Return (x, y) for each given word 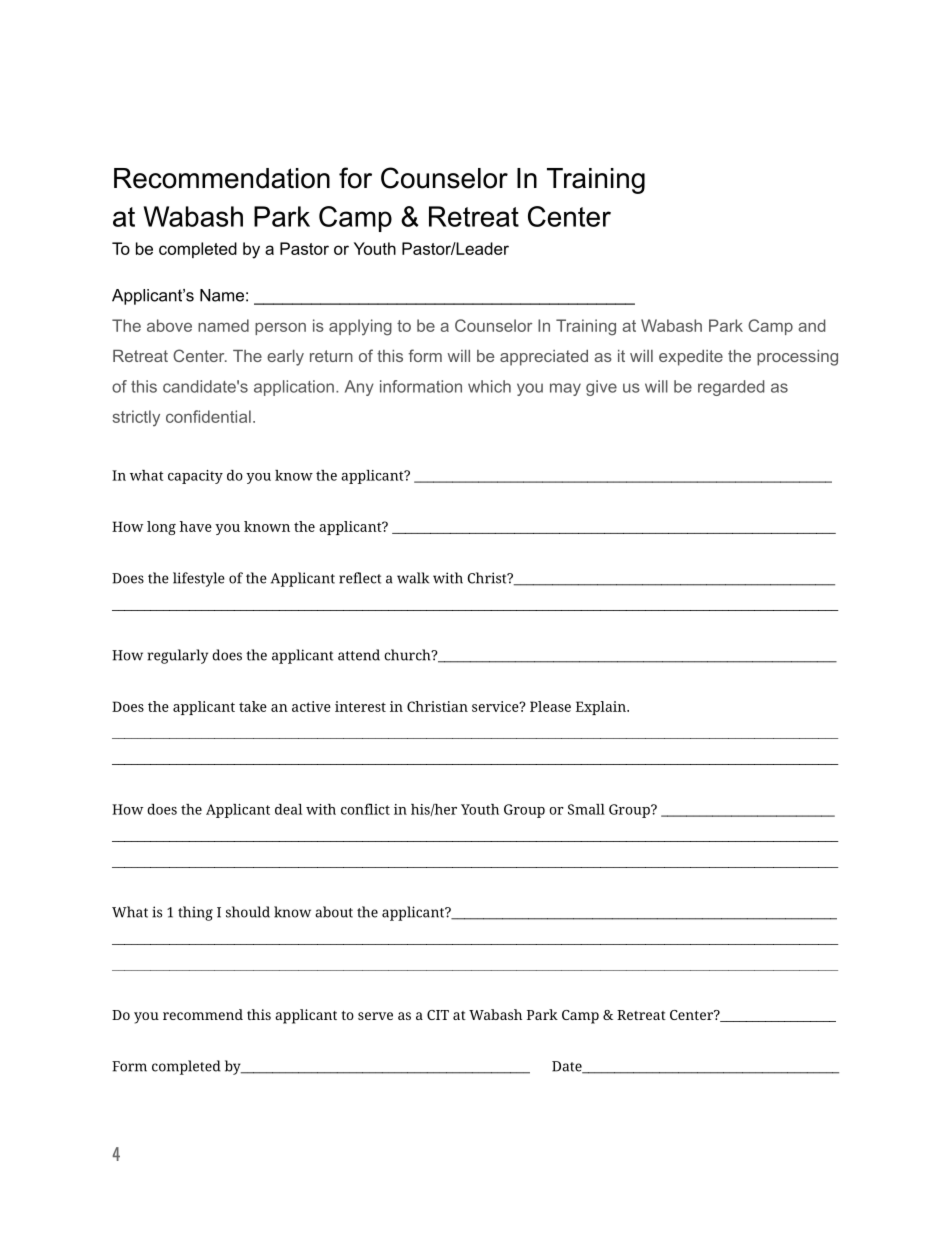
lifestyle (199, 579)
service (496, 706)
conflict (365, 809)
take (253, 706)
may (565, 389)
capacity (195, 477)
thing (195, 913)
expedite (691, 358)
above (169, 325)
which (489, 386)
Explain (602, 708)
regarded (731, 388)
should (248, 912)
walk (413, 578)
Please (550, 706)
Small (586, 809)
